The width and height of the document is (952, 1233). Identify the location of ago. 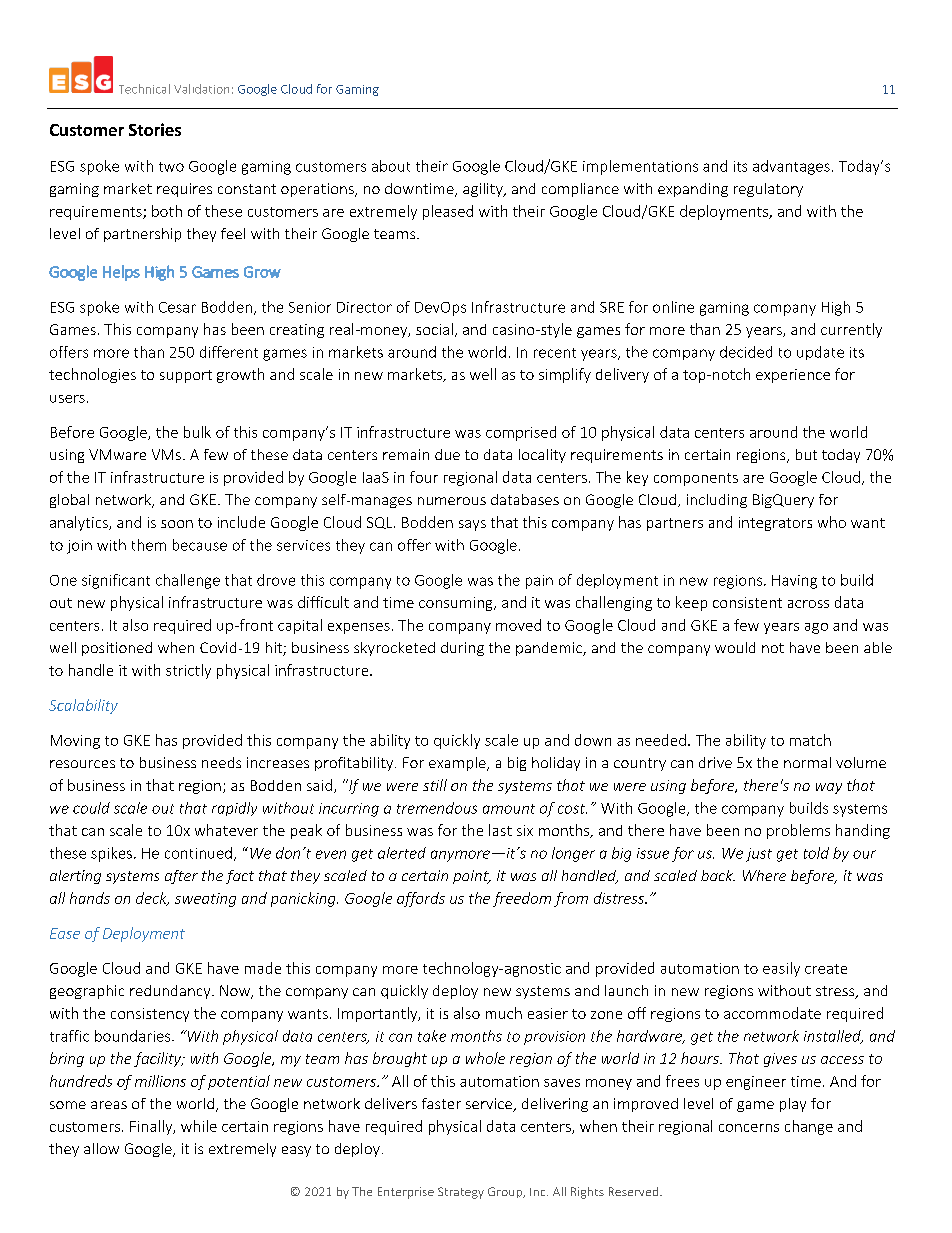
(816, 628).
